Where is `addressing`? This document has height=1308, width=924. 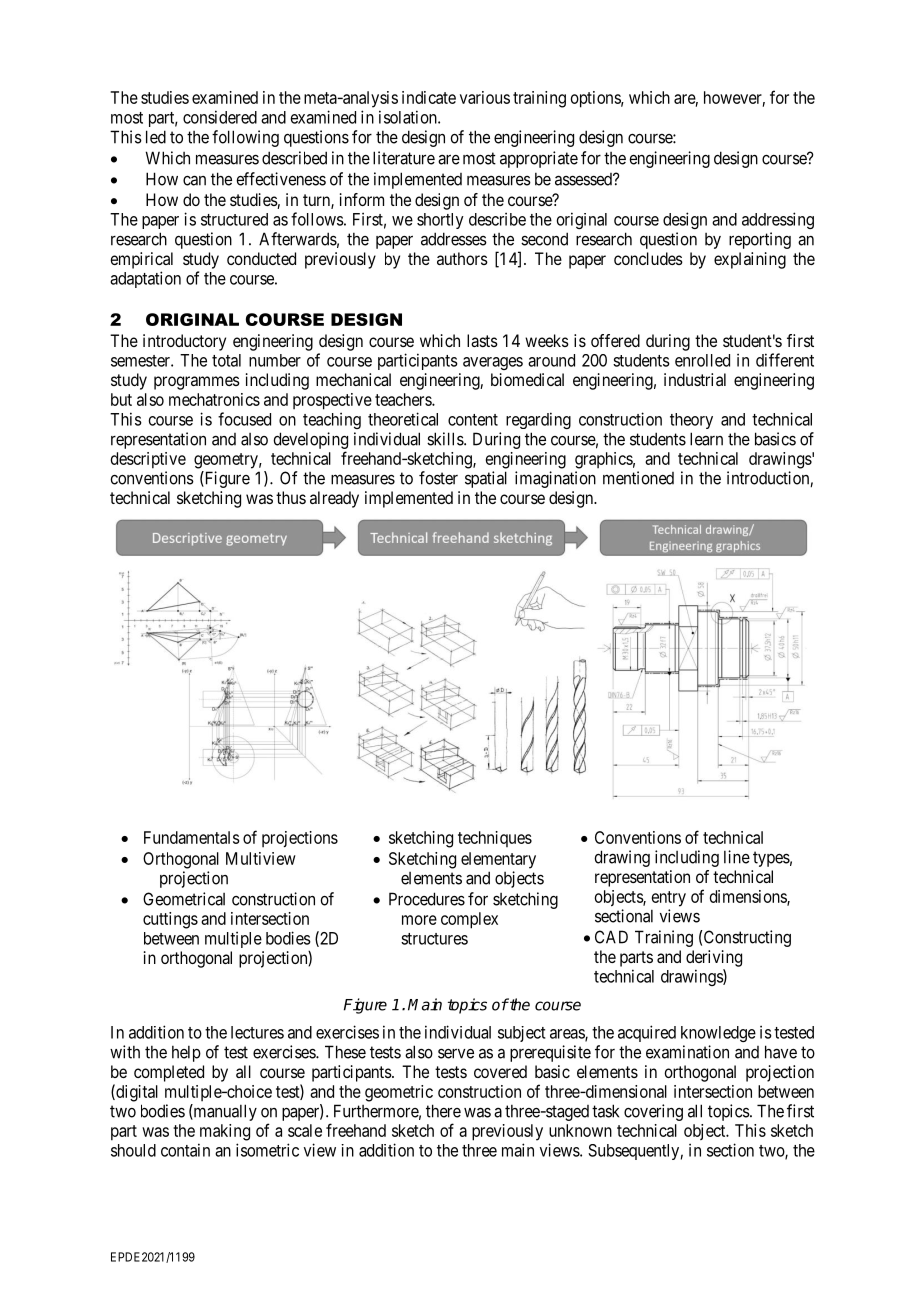
addressing is located at coordinates (778, 220).
